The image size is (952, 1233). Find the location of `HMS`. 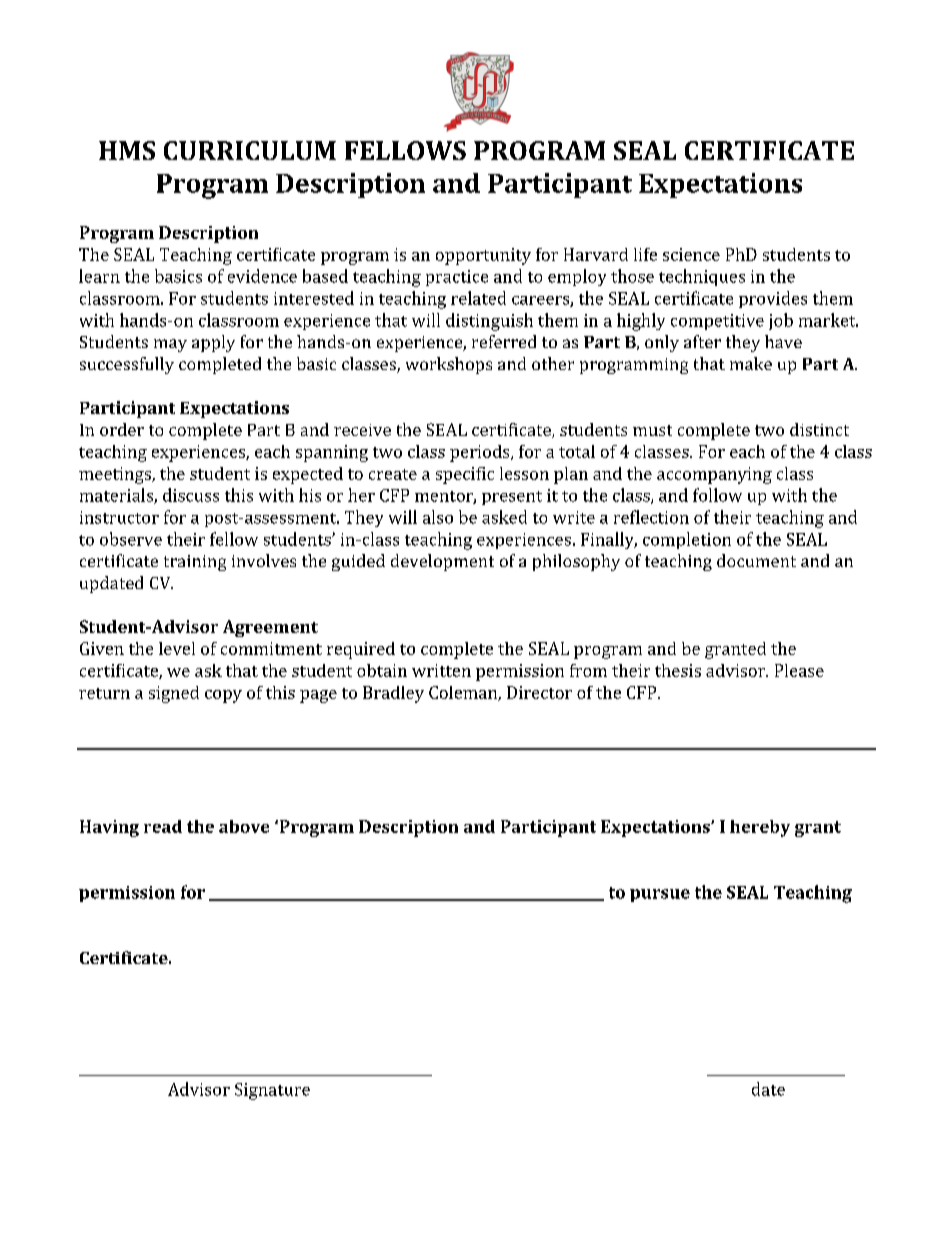

HMS is located at coordinates (127, 150).
